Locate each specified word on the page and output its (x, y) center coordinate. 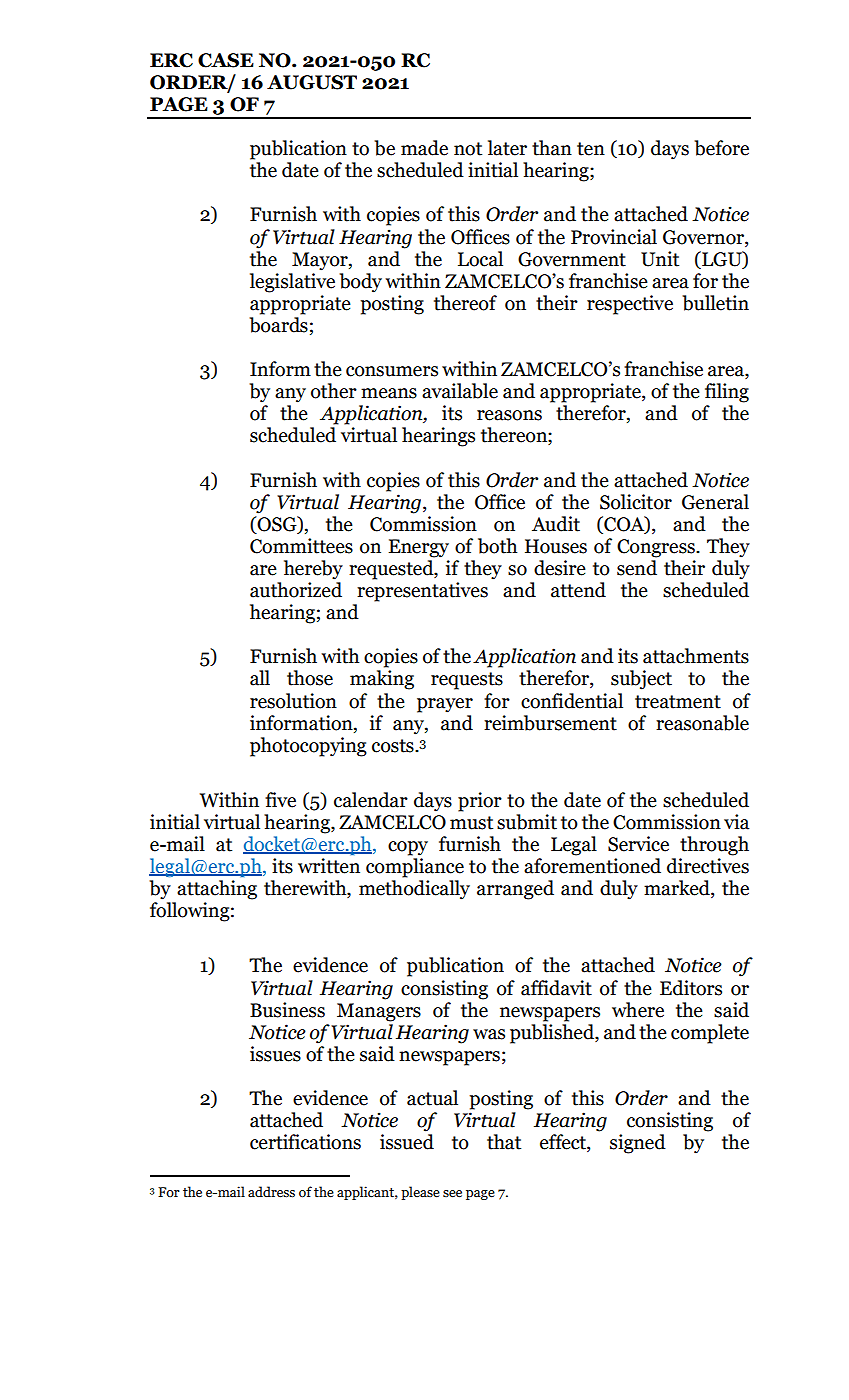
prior (480, 802)
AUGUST (312, 82)
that (504, 1142)
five (280, 800)
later (507, 148)
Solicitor (636, 502)
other (334, 391)
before (721, 148)
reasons (509, 415)
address (271, 1192)
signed (638, 1144)
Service (638, 844)
